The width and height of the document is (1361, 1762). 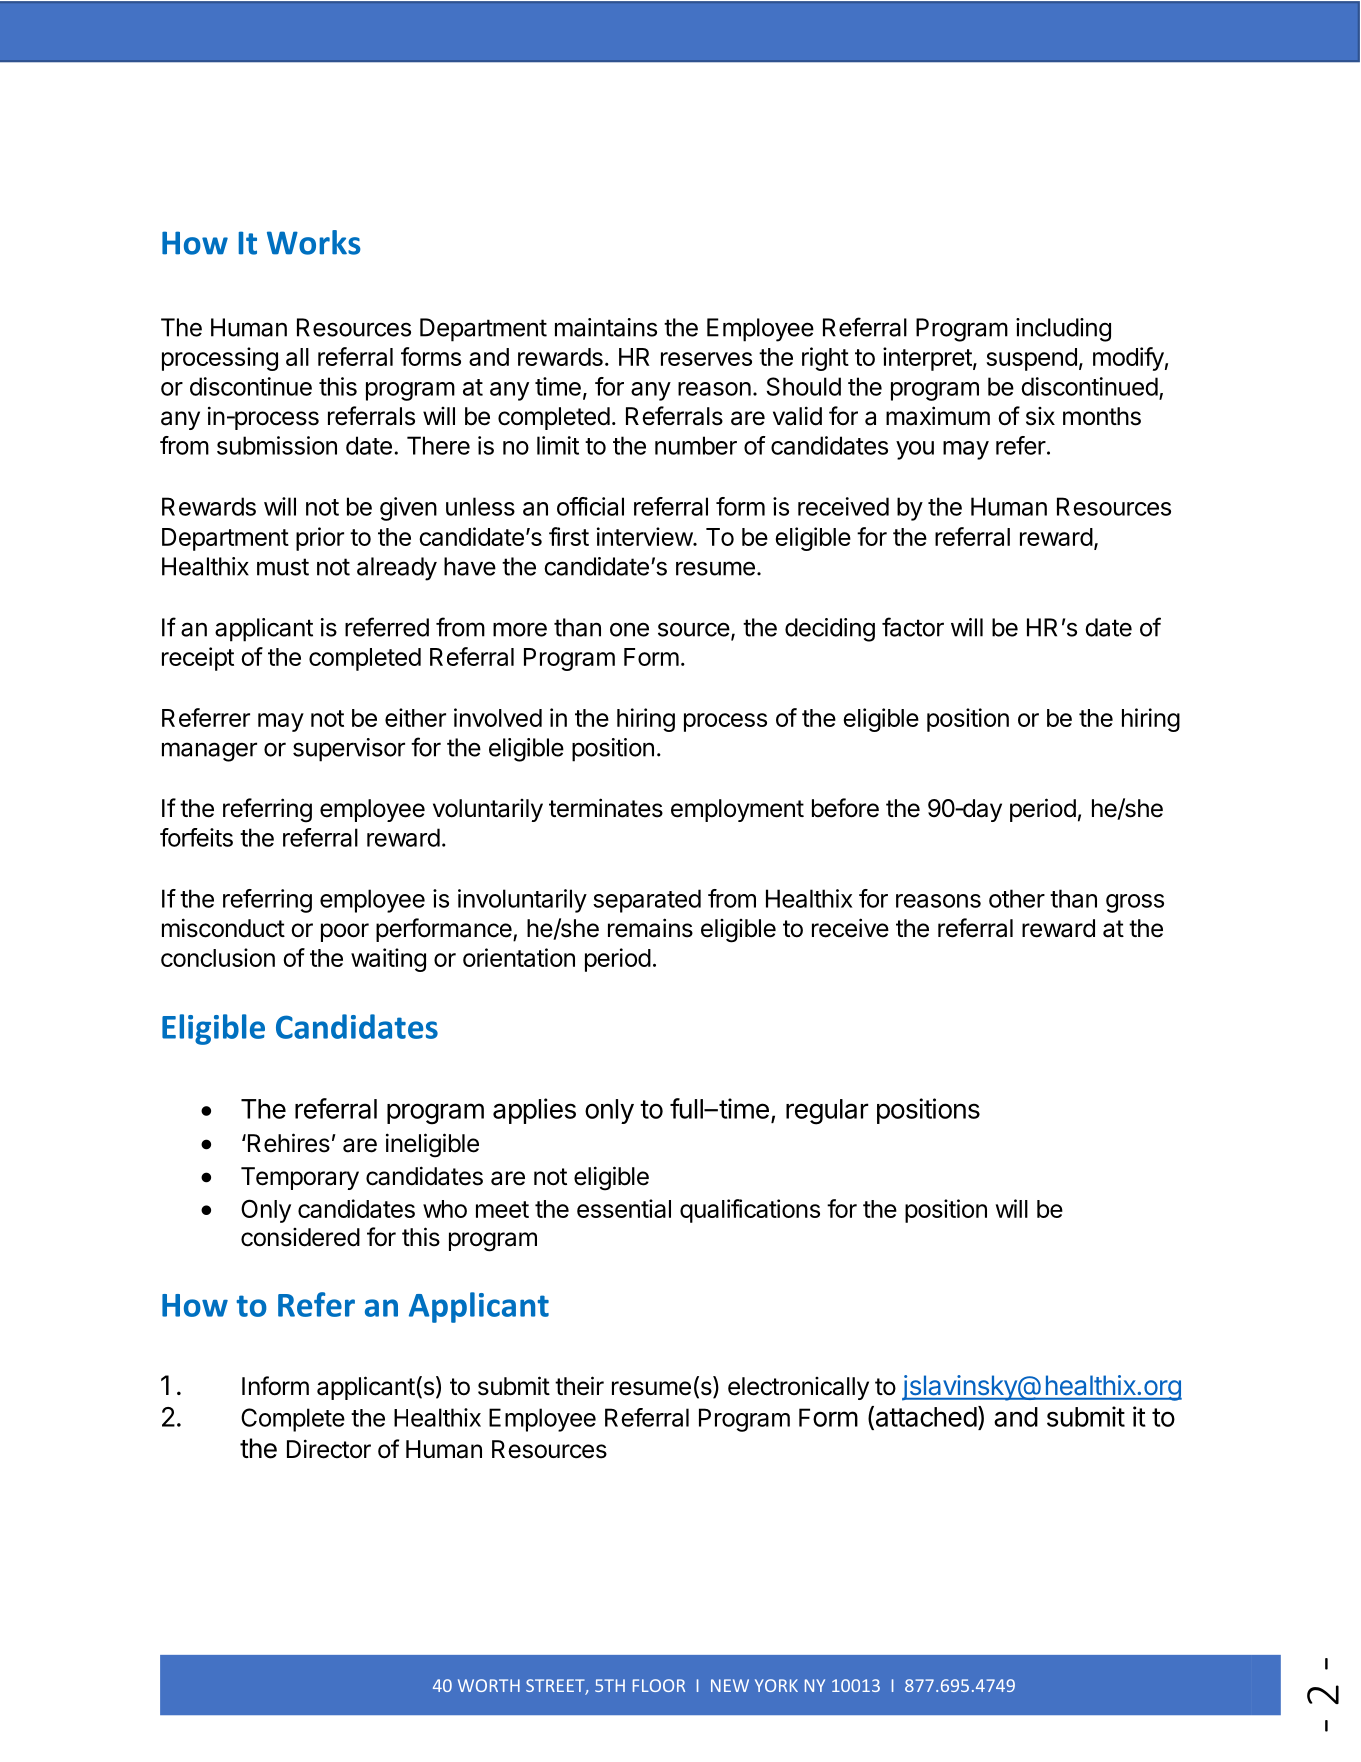 I want to click on poor, so click(x=345, y=932).
